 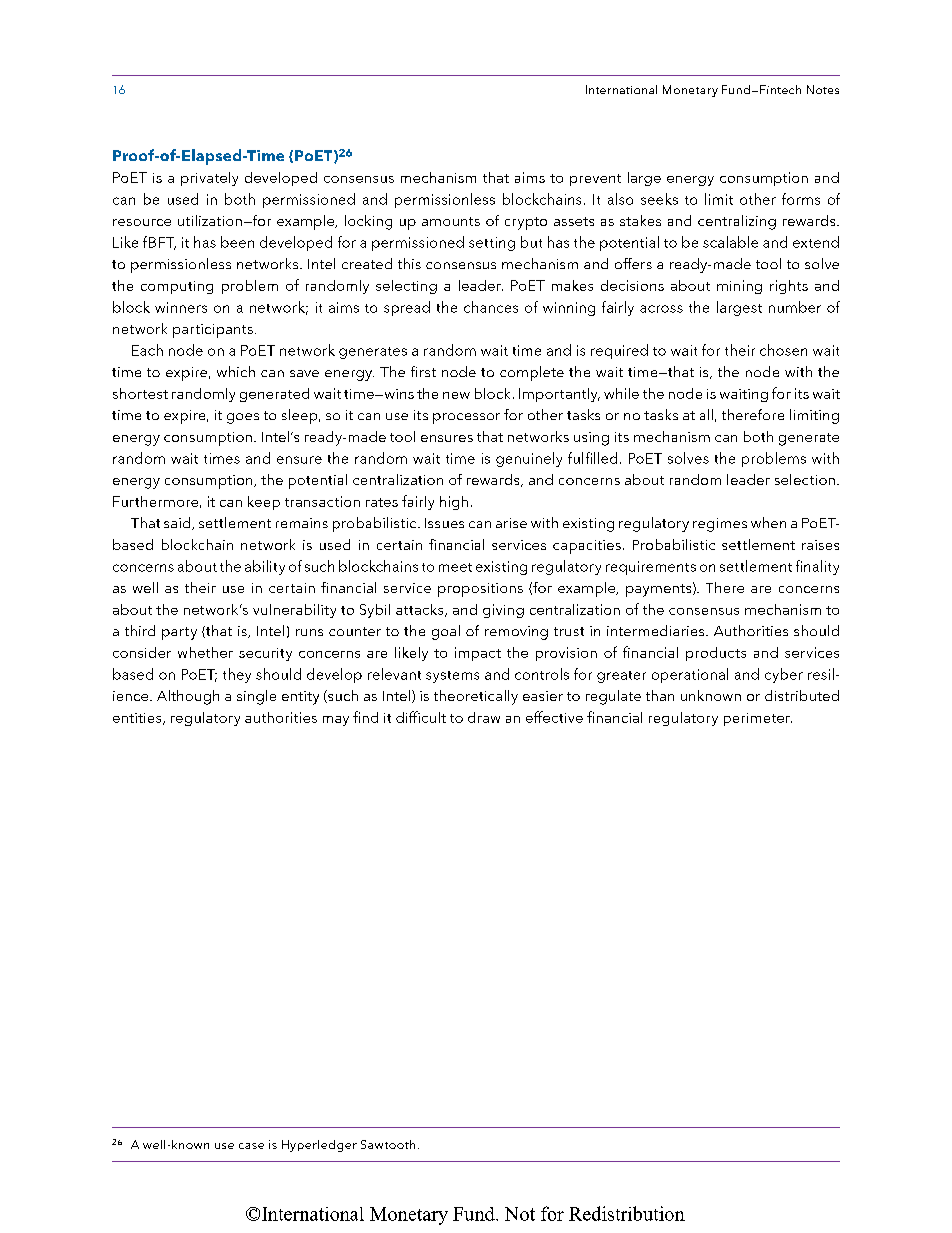 What do you see at coordinates (209, 179) in the page?
I see `privately` at bounding box center [209, 179].
